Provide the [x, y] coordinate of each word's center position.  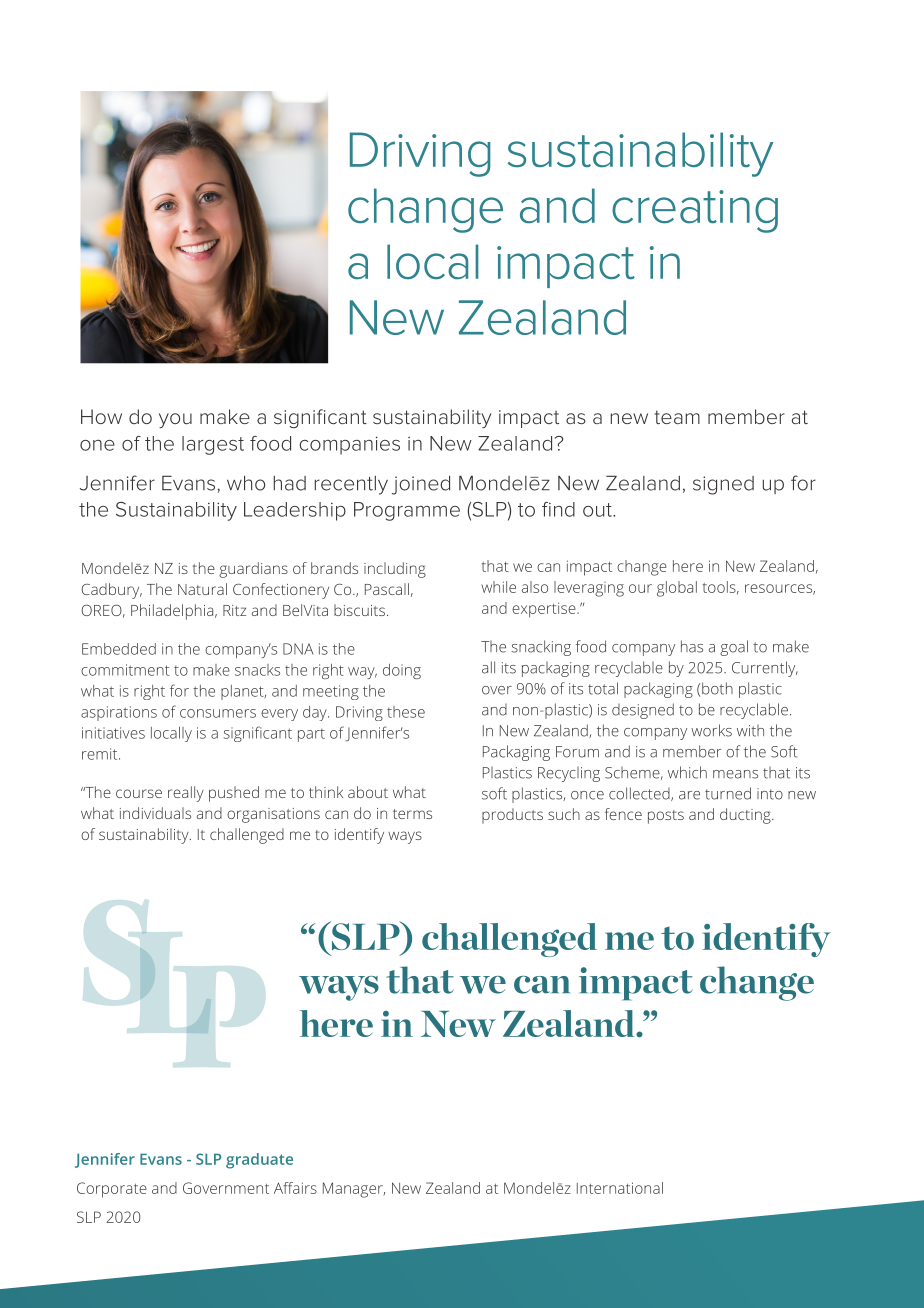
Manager [354, 1190]
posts [666, 817]
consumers [218, 713]
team [677, 417]
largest [213, 445]
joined [421, 485]
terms [412, 814]
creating [695, 211]
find [558, 509]
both [717, 688]
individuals [155, 813]
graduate [259, 1161]
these [406, 712]
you [175, 420]
